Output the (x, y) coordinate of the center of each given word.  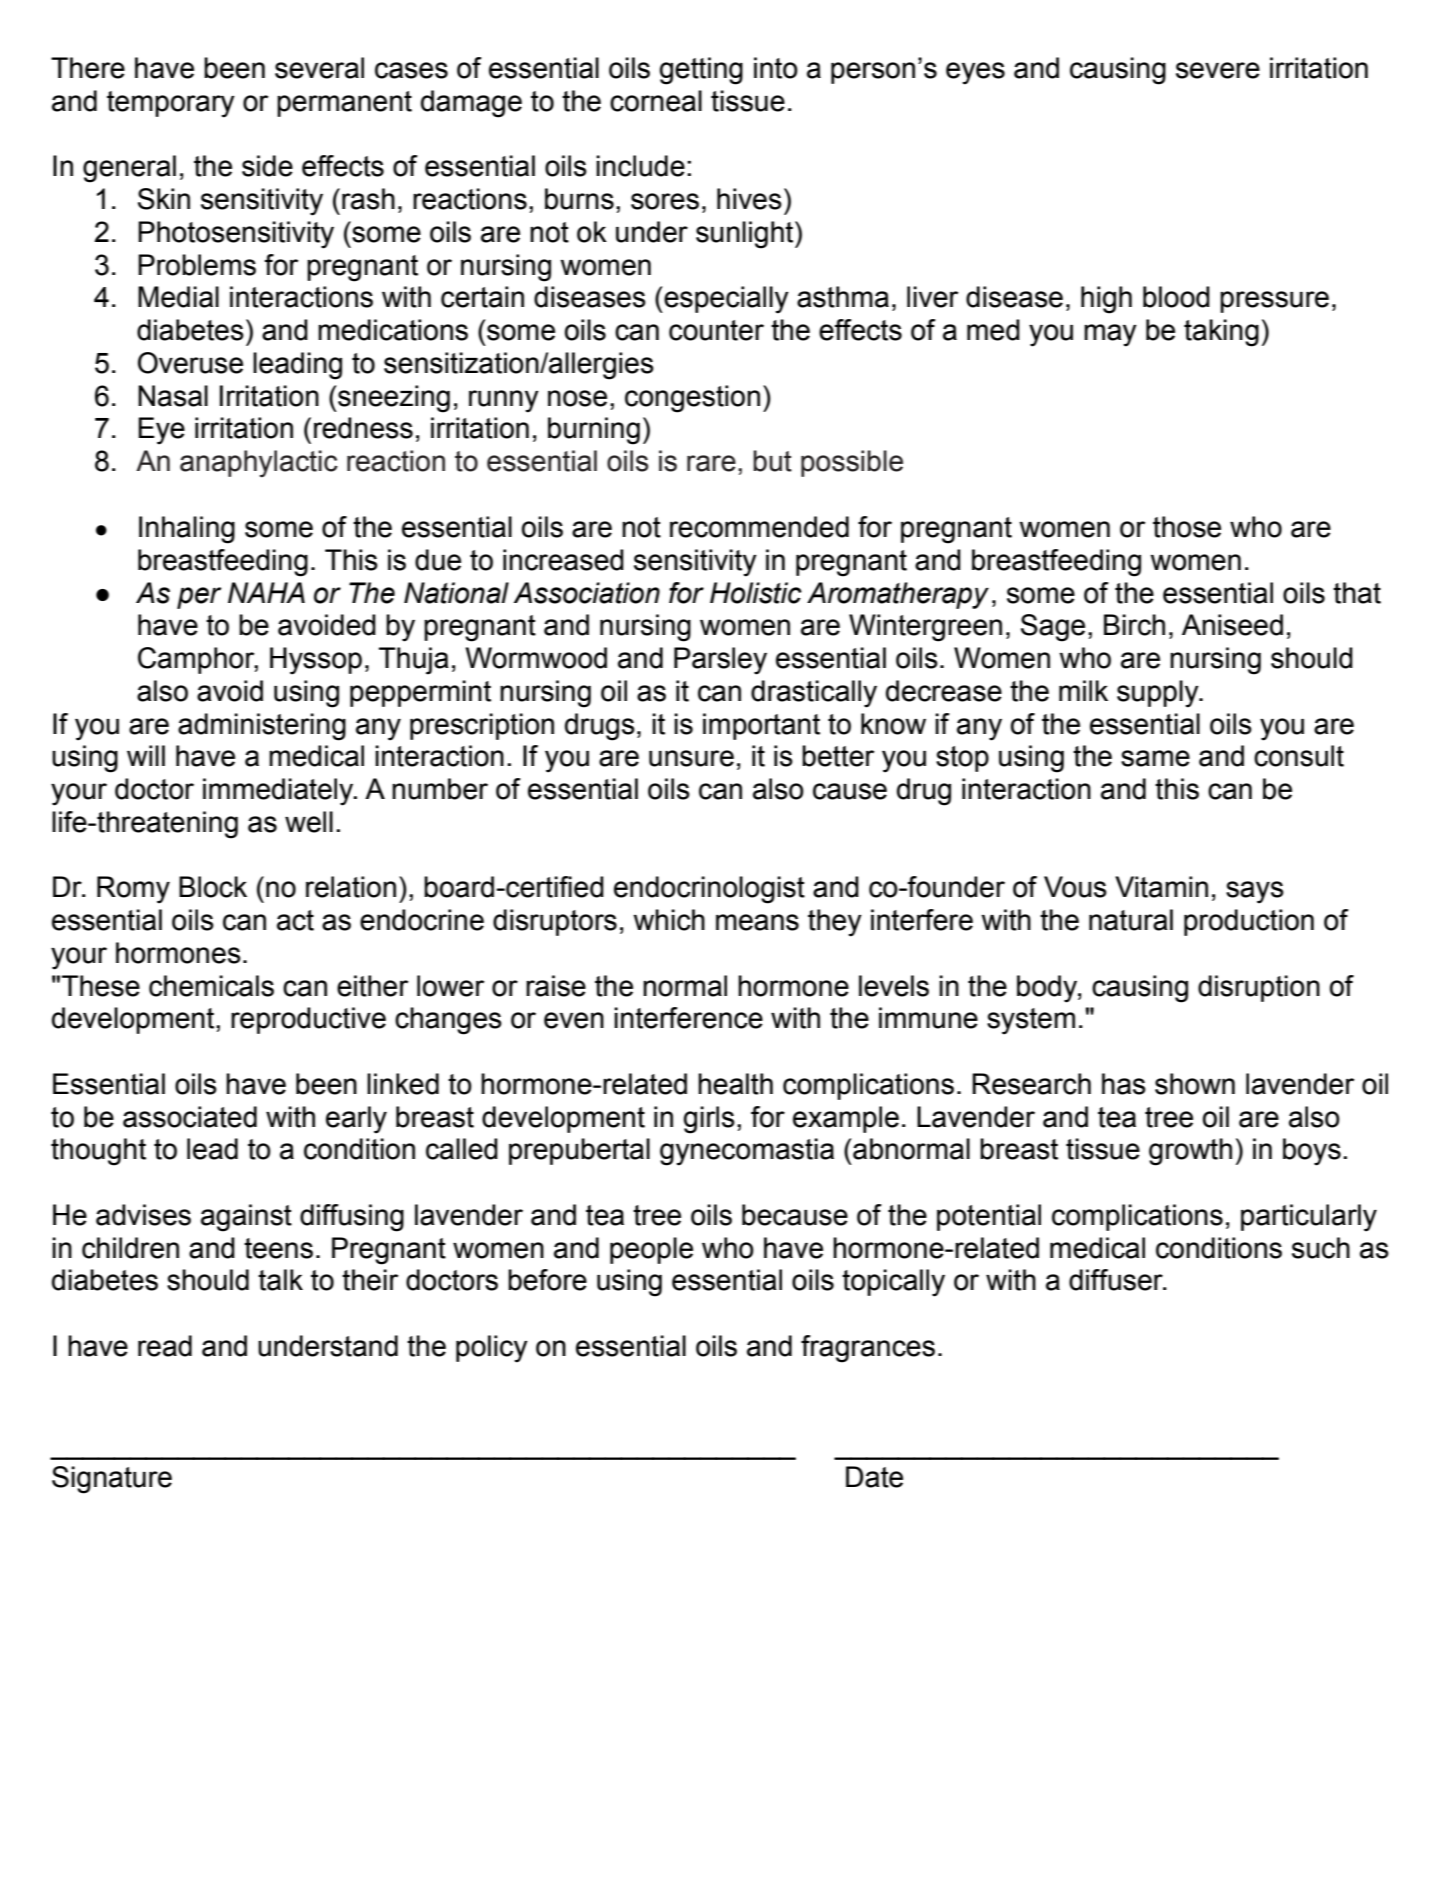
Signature (112, 1480)
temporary (171, 104)
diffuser (1117, 1280)
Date (874, 1477)
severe (1218, 70)
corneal (656, 101)
